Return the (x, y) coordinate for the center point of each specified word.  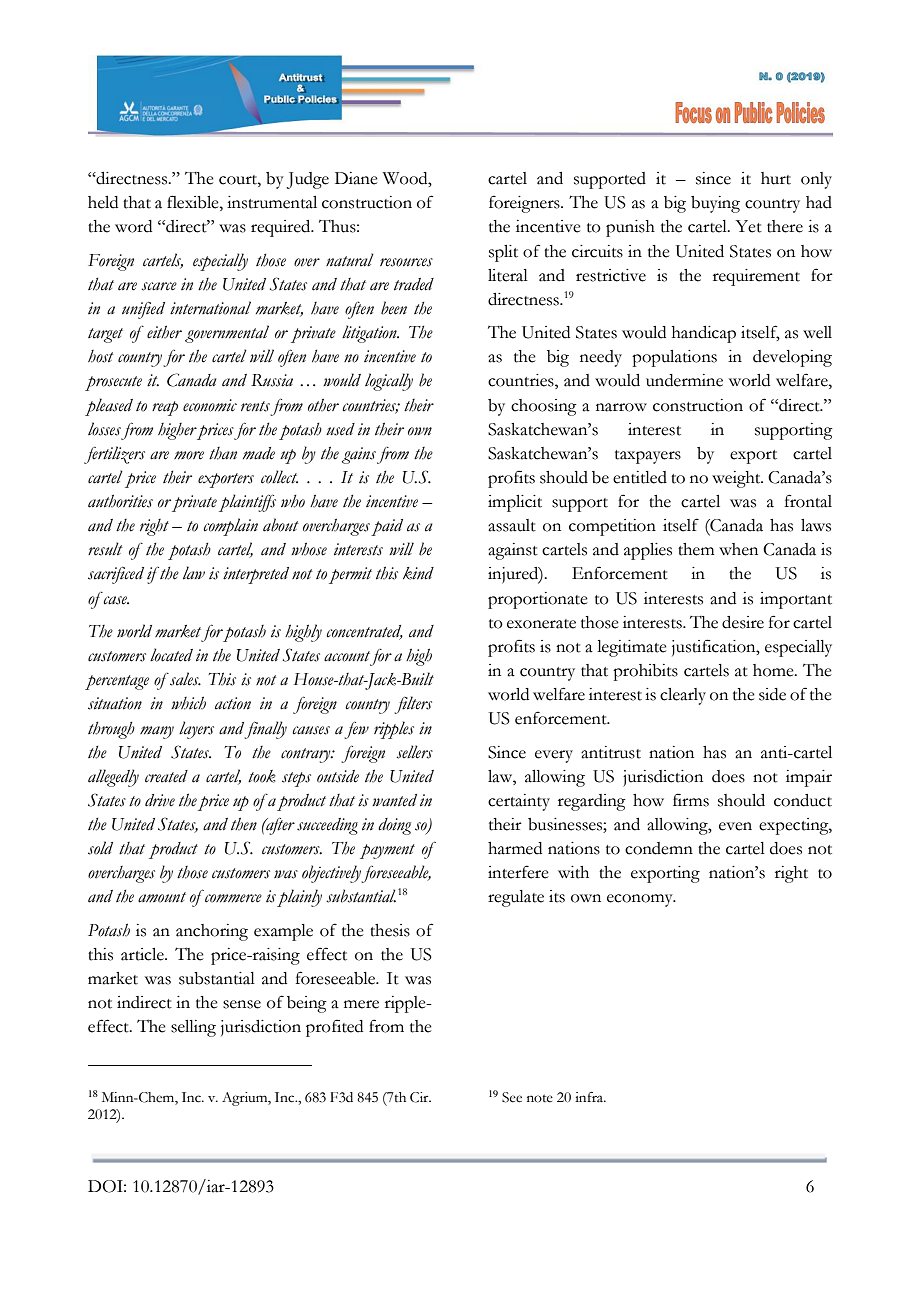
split (503, 253)
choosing (544, 407)
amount (162, 897)
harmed (515, 848)
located (171, 655)
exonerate (541, 624)
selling (193, 1028)
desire (743, 622)
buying (715, 204)
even (735, 826)
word (133, 226)
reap (165, 408)
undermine (684, 380)
